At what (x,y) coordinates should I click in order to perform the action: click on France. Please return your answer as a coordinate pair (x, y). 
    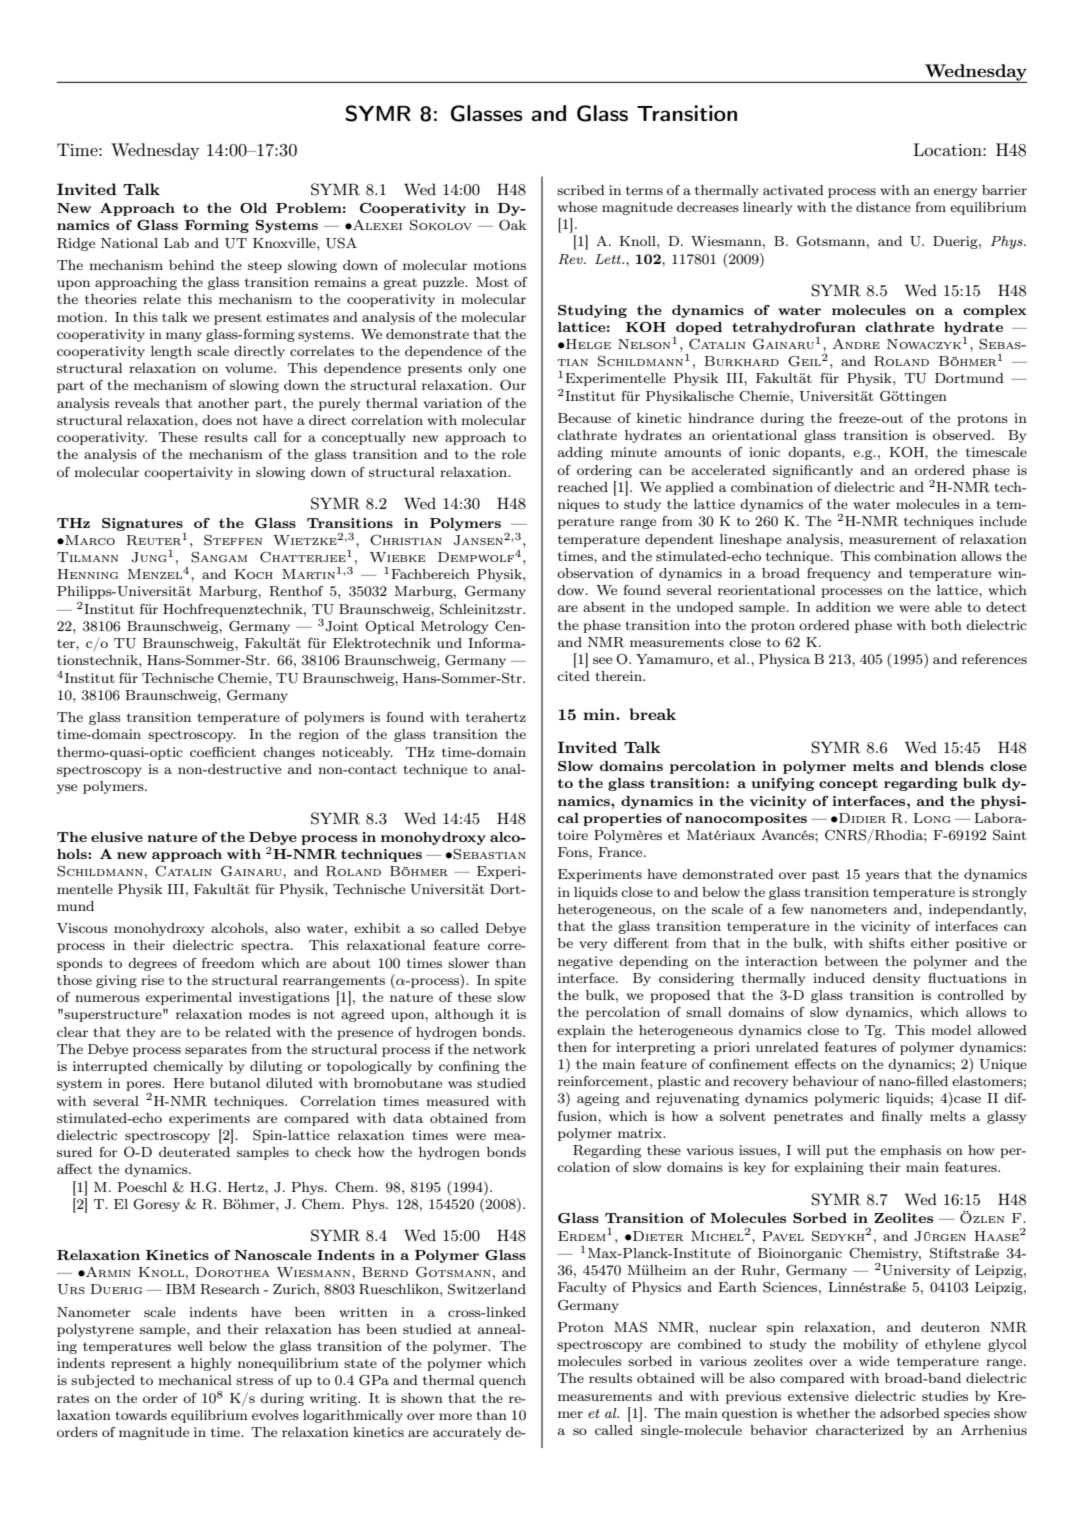
    Looking at the image, I should click on (621, 852).
